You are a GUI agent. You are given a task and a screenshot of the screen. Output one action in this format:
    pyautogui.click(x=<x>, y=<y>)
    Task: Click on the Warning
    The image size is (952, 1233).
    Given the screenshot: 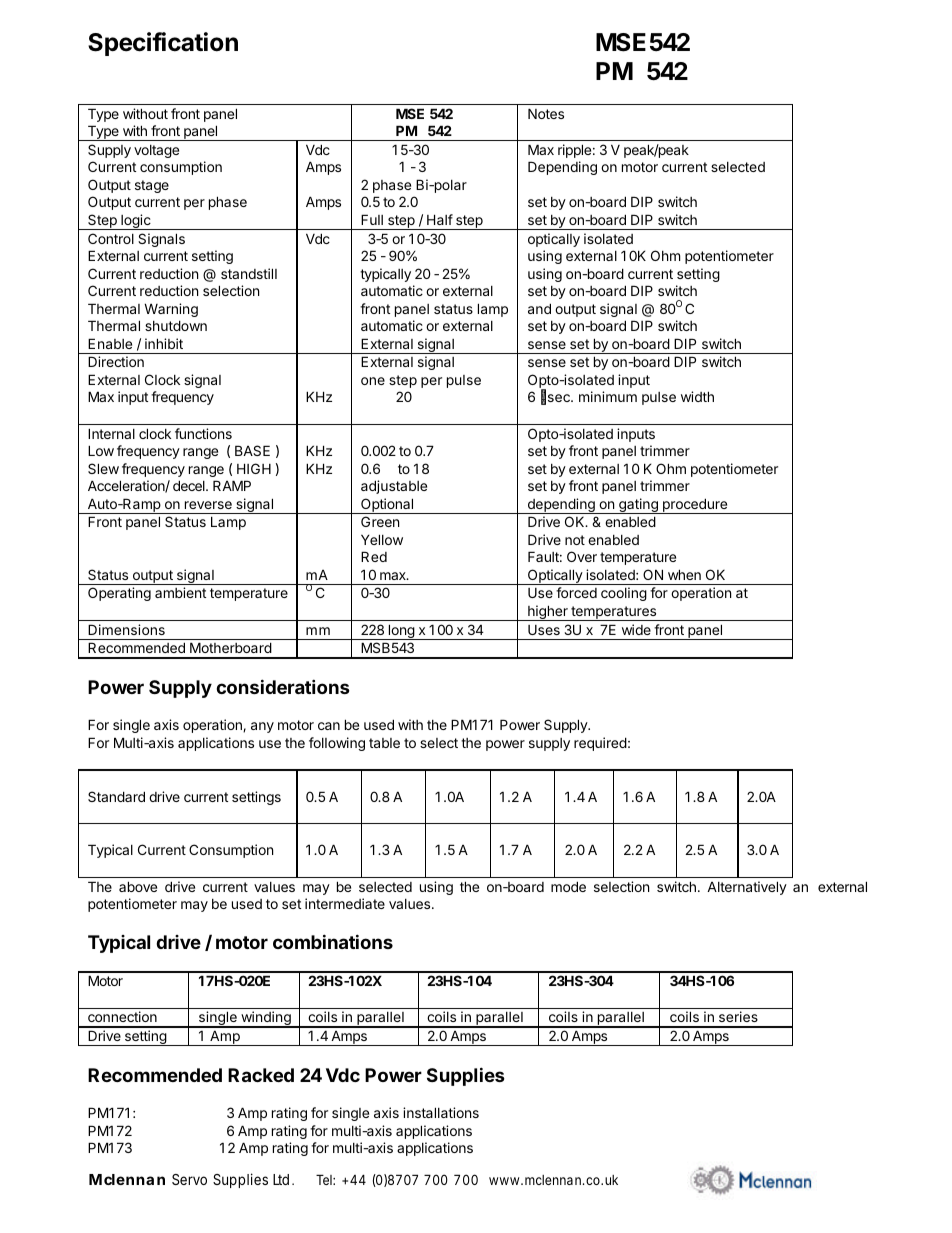 What is the action you would take?
    pyautogui.click(x=171, y=310)
